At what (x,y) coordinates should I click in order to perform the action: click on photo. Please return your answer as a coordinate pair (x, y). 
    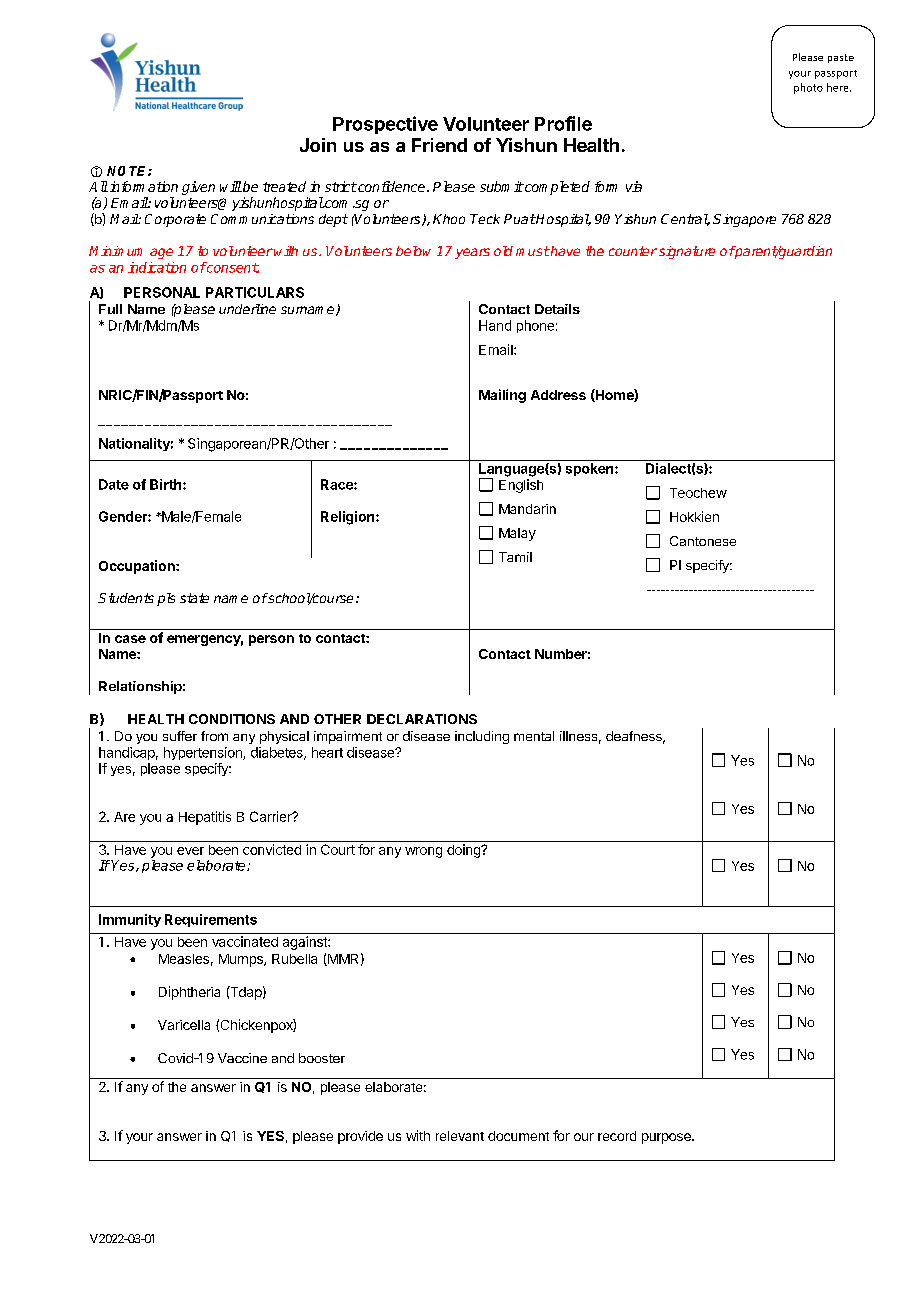
    Looking at the image, I should click on (808, 88).
